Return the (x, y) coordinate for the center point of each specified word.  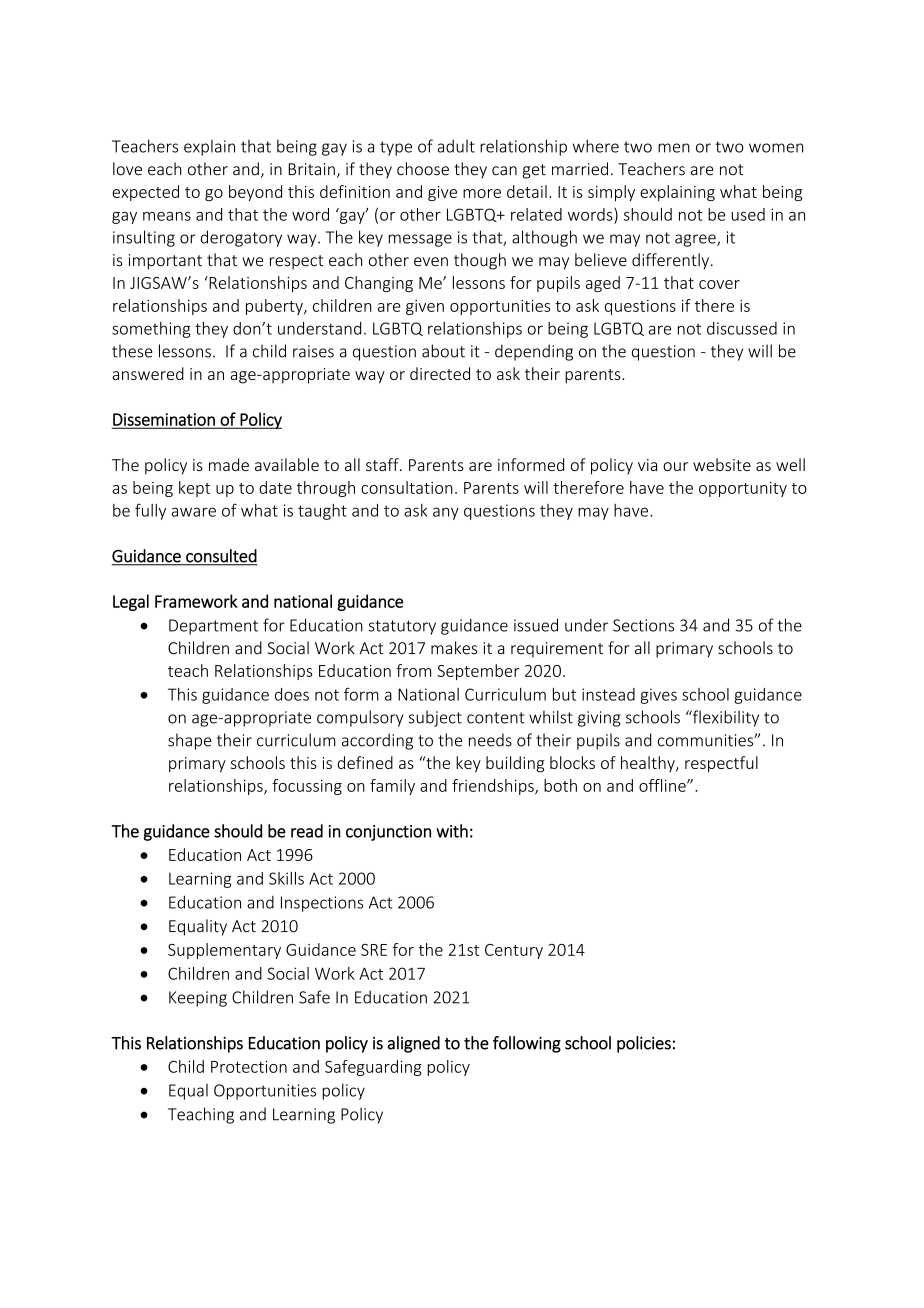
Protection (249, 1066)
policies (644, 1044)
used (748, 214)
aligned (413, 1044)
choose (423, 169)
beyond (255, 193)
